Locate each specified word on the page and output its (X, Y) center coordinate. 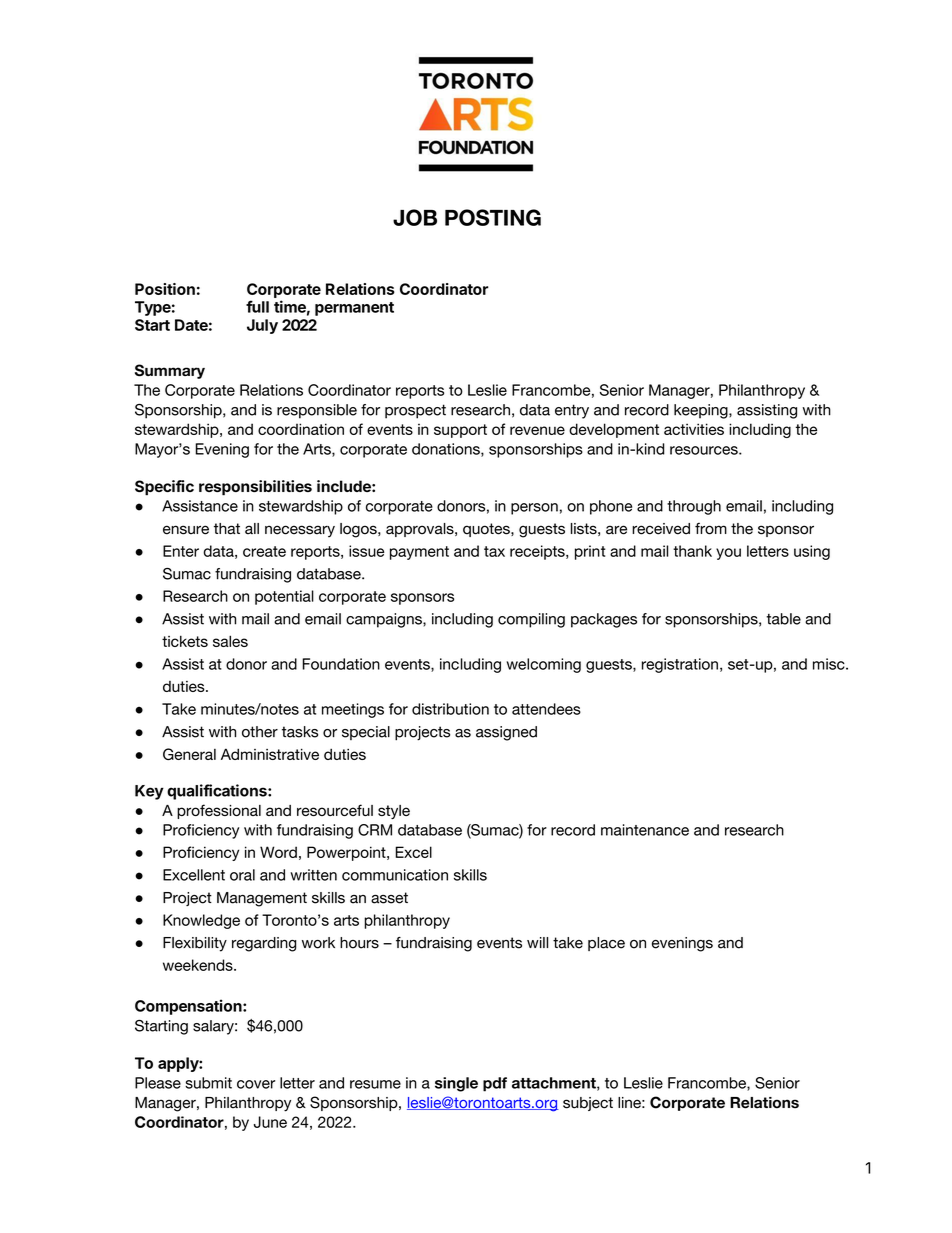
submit (208, 1083)
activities (694, 429)
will (537, 942)
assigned (506, 733)
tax (494, 551)
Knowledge (201, 921)
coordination (301, 429)
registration (680, 665)
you (728, 554)
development (614, 430)
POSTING (493, 217)
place (606, 944)
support (460, 431)
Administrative (270, 754)
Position (165, 289)
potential (284, 597)
